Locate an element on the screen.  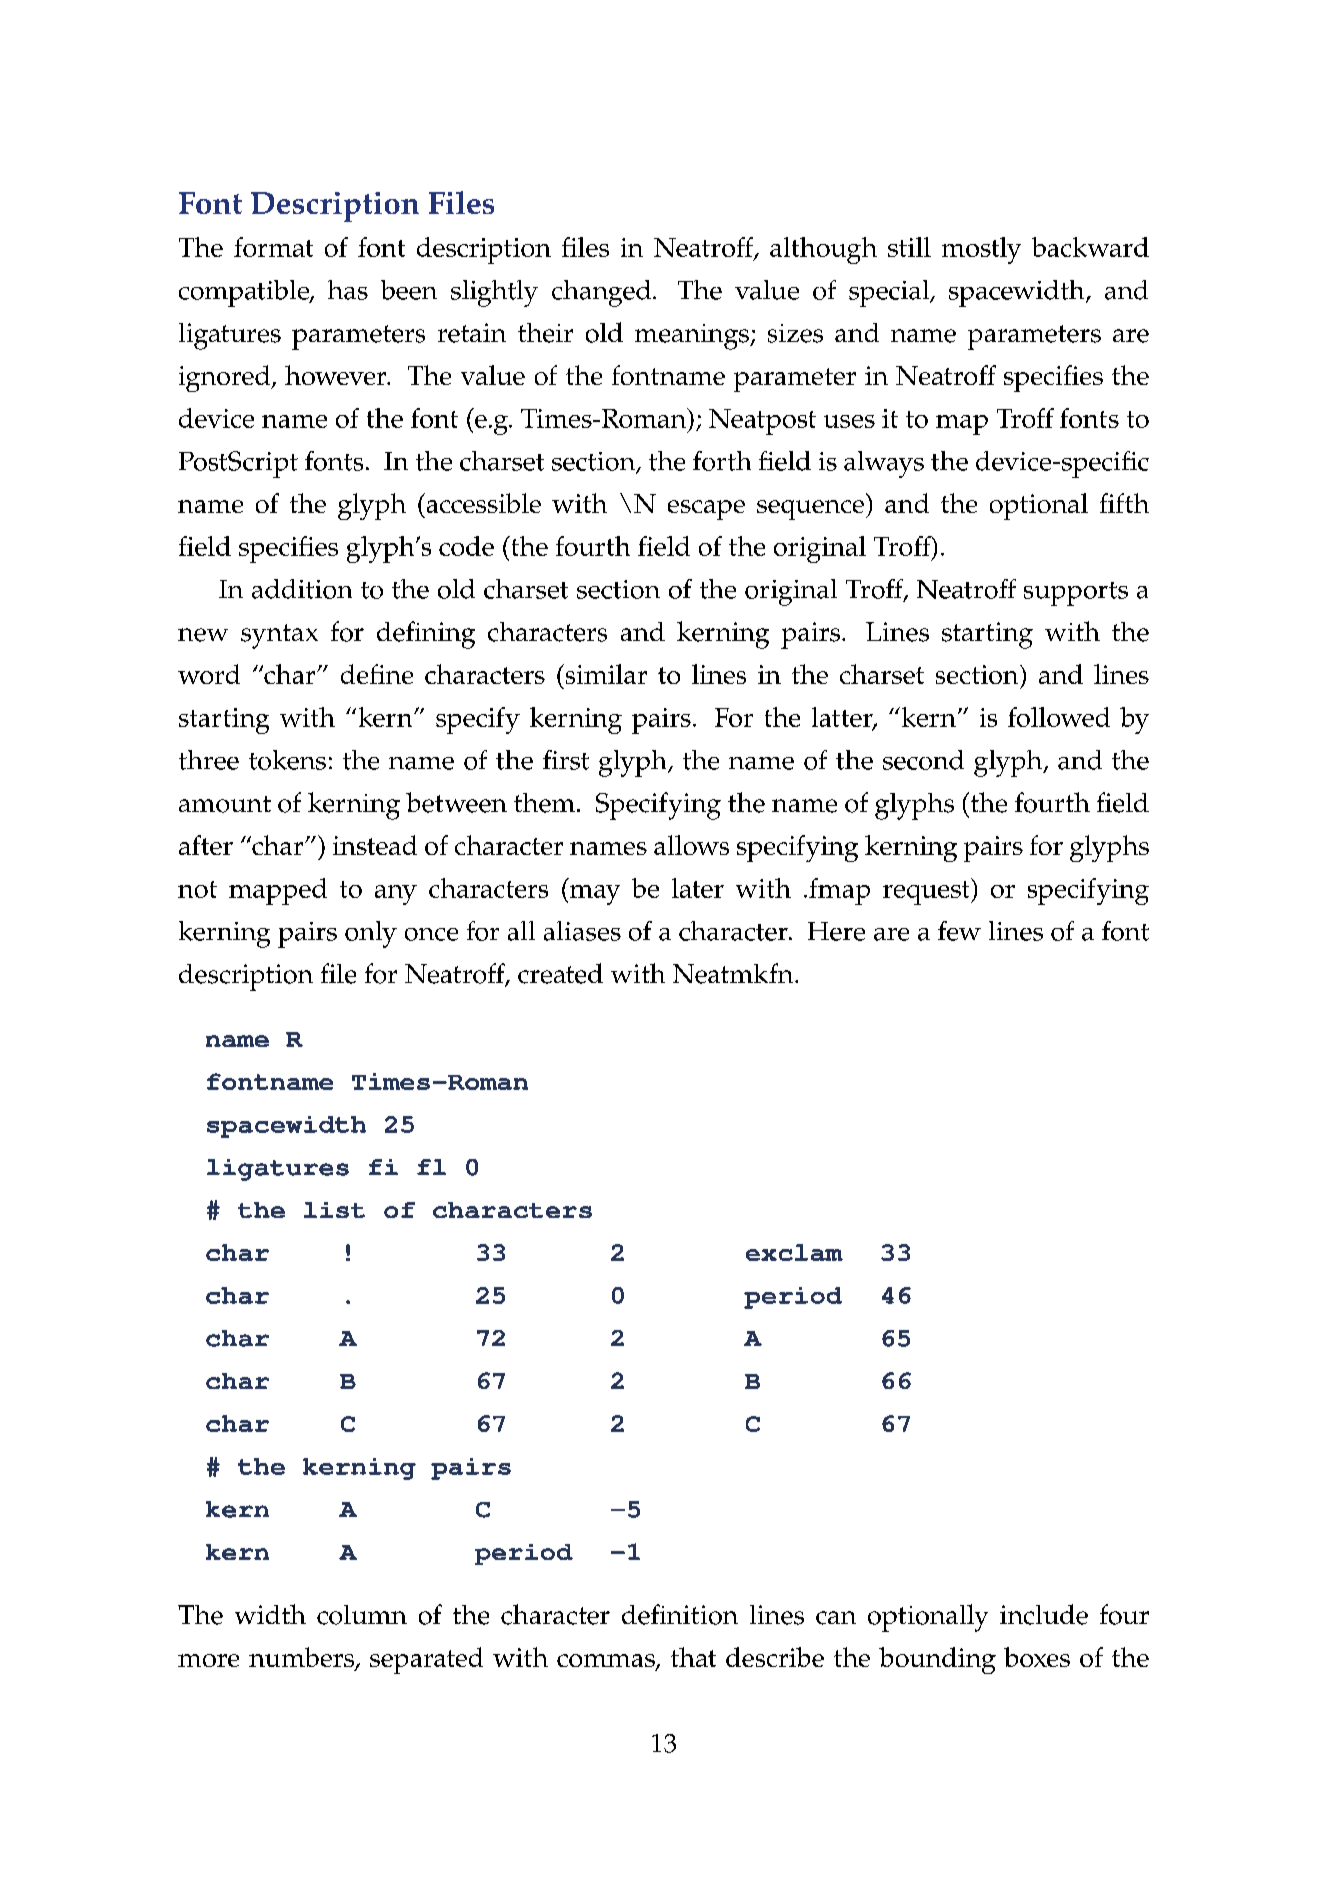
changed is located at coordinates (601, 293).
